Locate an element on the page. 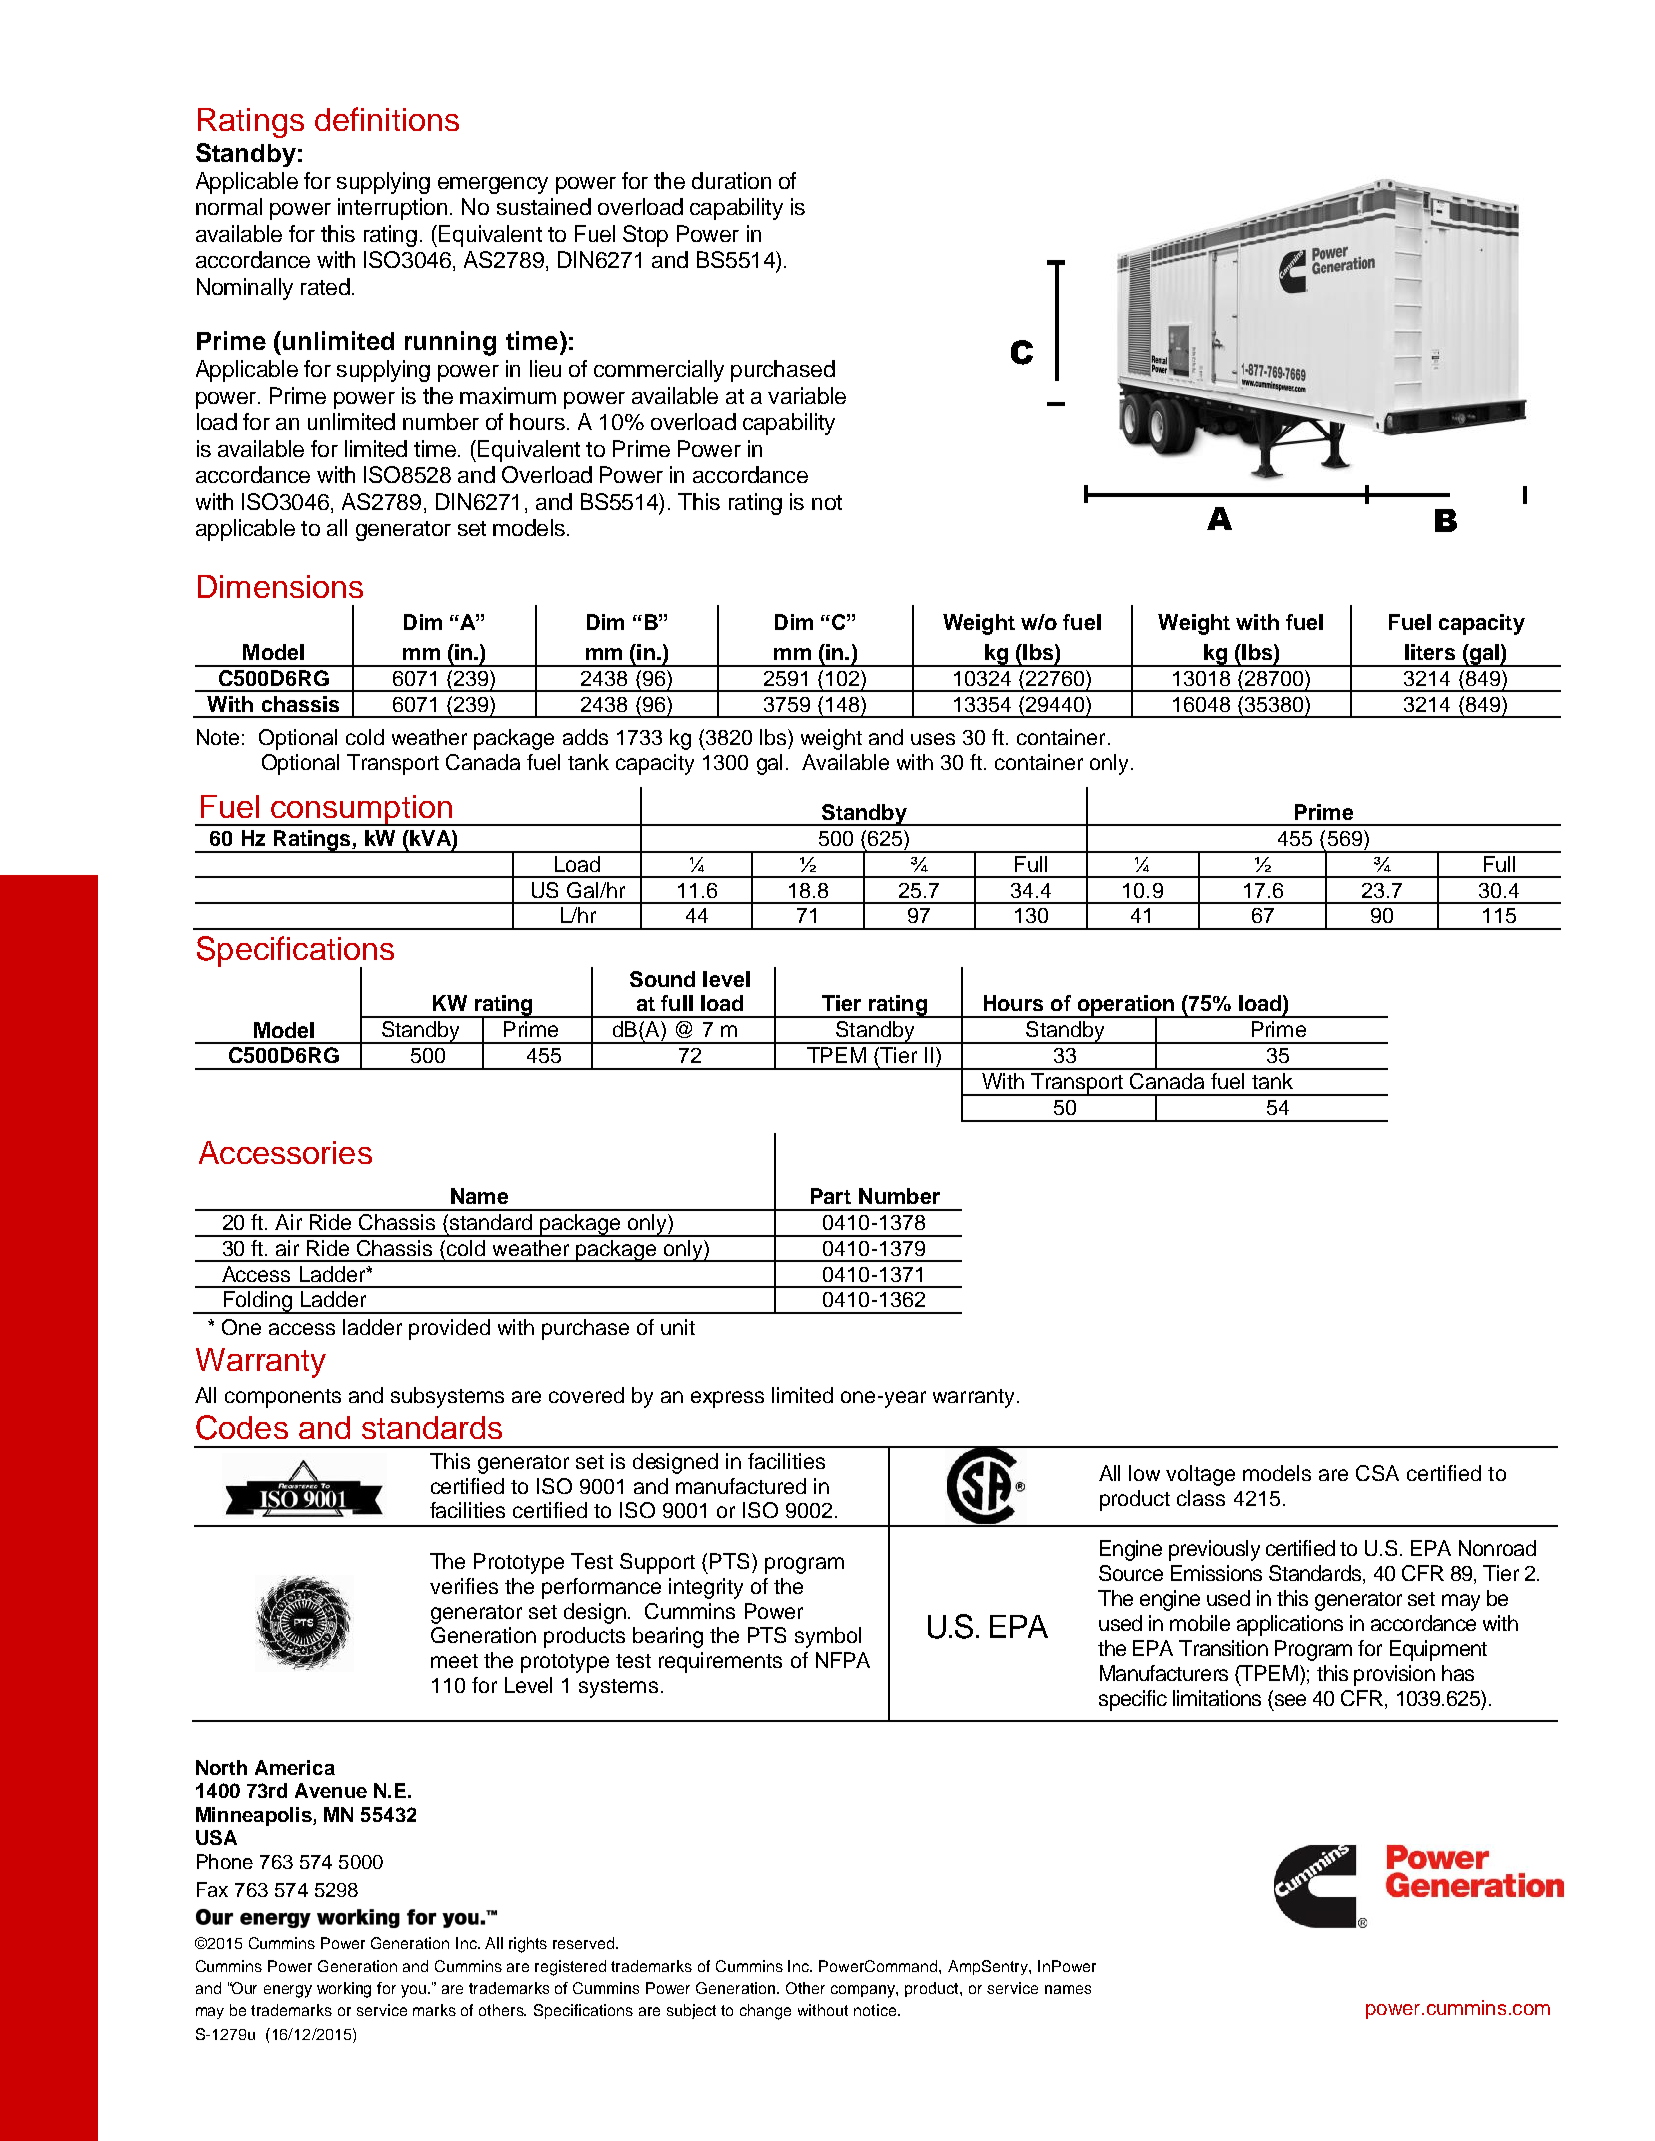 The width and height of the page is (1655, 2141). Dimensions is located at coordinates (280, 586).
